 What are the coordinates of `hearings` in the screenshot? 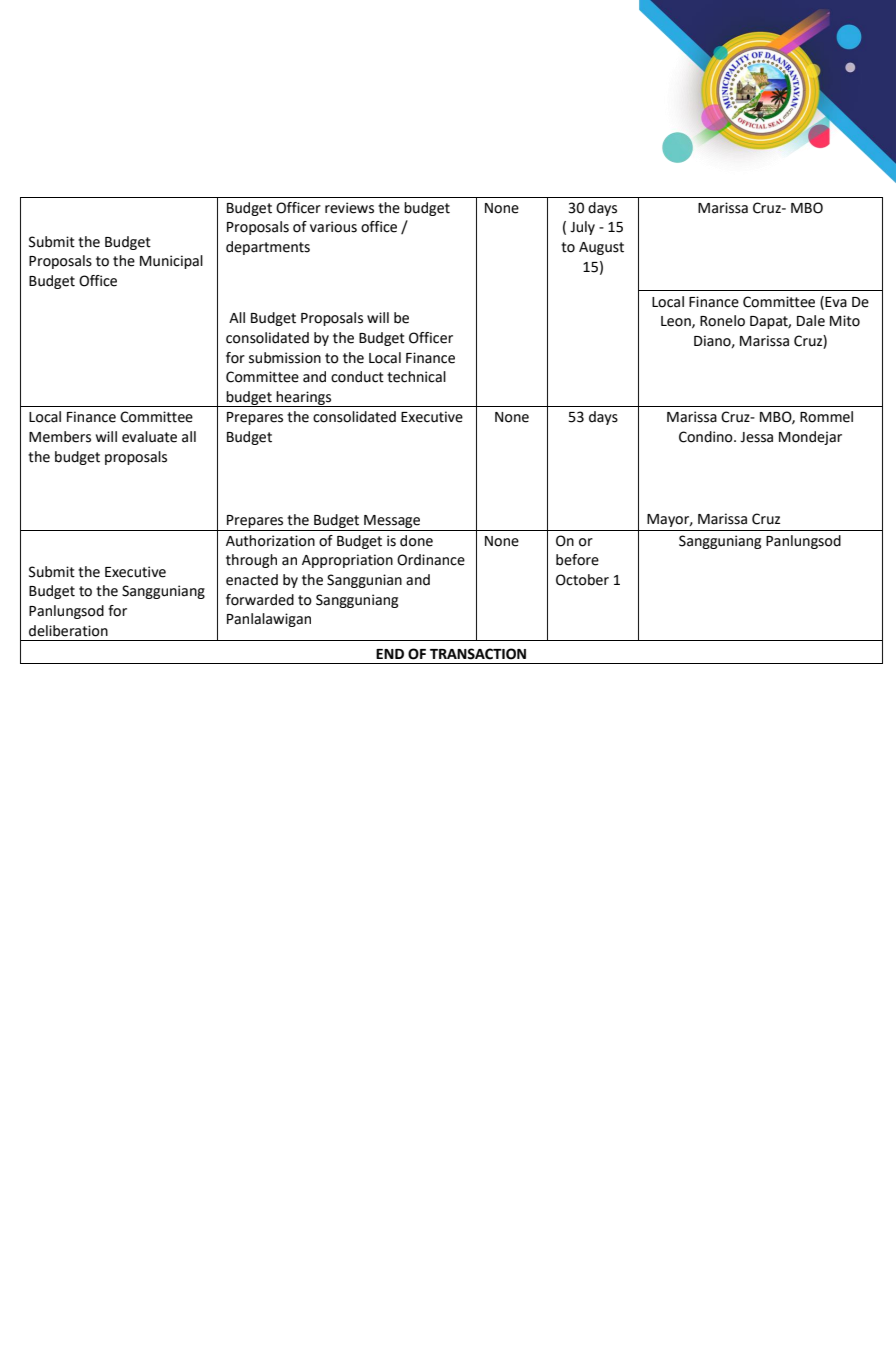 It's located at (304, 399).
